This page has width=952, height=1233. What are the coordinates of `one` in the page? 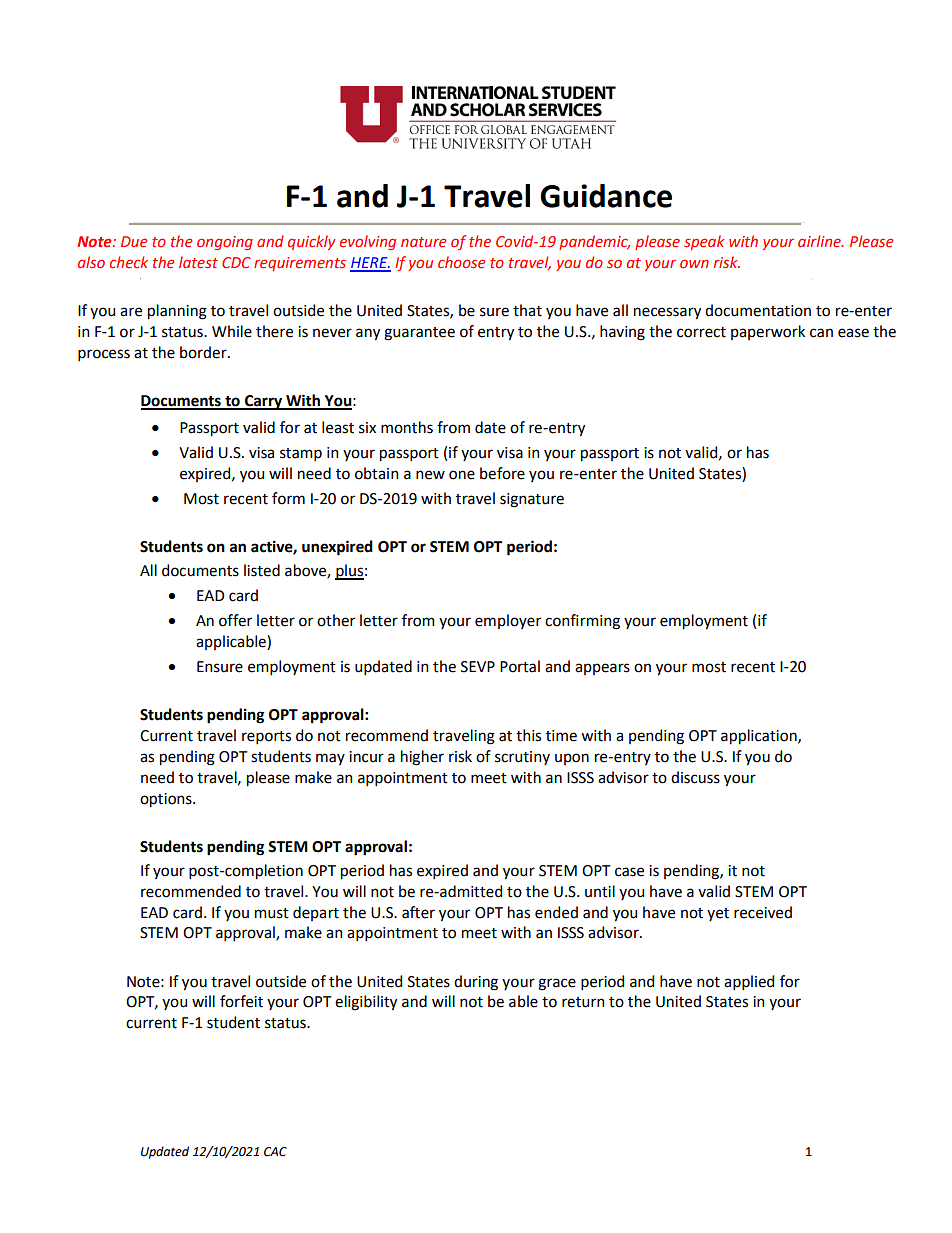 It's located at (462, 475).
